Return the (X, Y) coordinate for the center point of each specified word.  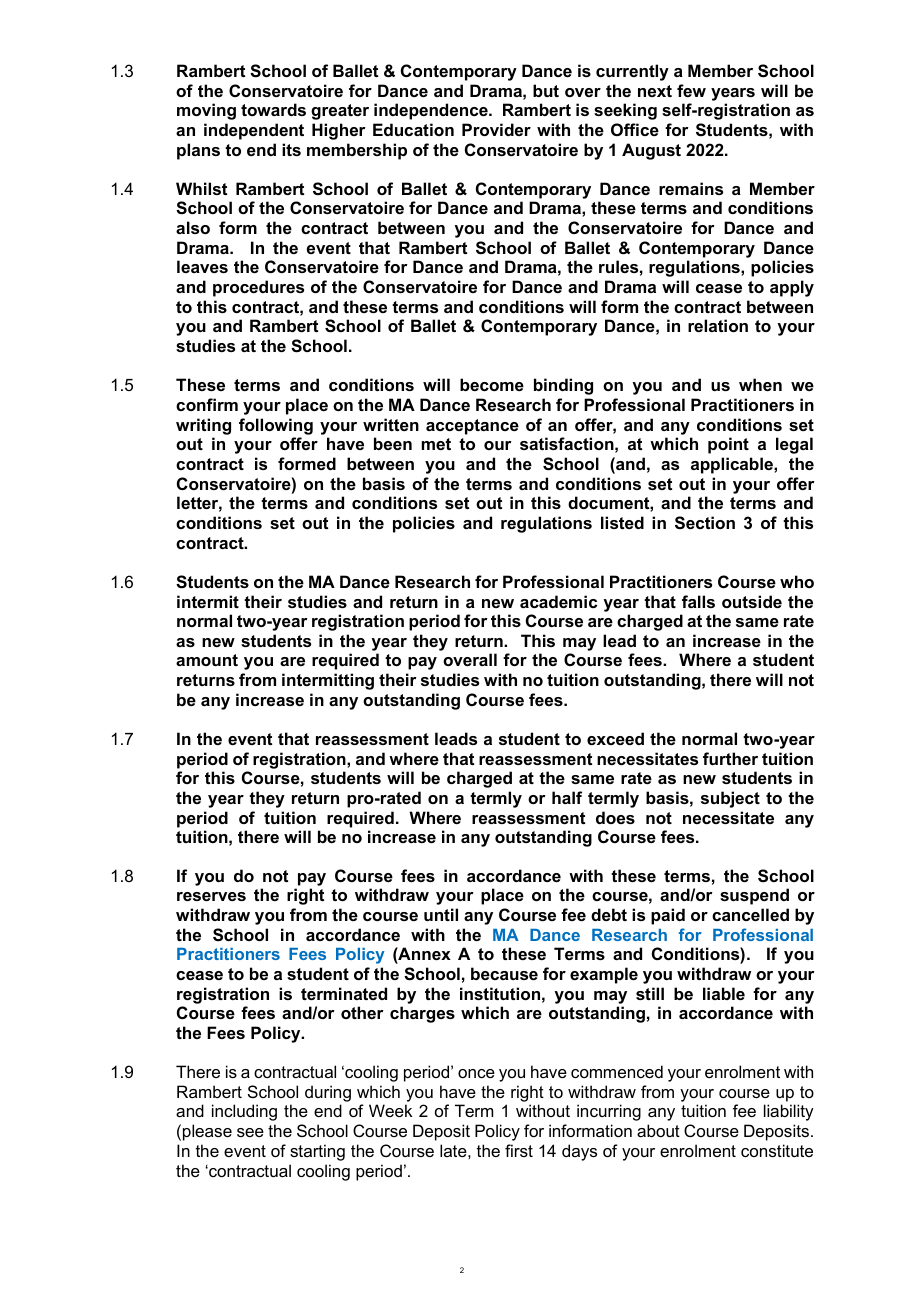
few (691, 90)
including (244, 1112)
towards (273, 109)
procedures (258, 288)
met (436, 444)
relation (718, 325)
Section (705, 523)
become (492, 384)
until (441, 914)
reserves (211, 896)
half (567, 797)
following (276, 426)
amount (207, 660)
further (730, 758)
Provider (496, 129)
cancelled (750, 914)
